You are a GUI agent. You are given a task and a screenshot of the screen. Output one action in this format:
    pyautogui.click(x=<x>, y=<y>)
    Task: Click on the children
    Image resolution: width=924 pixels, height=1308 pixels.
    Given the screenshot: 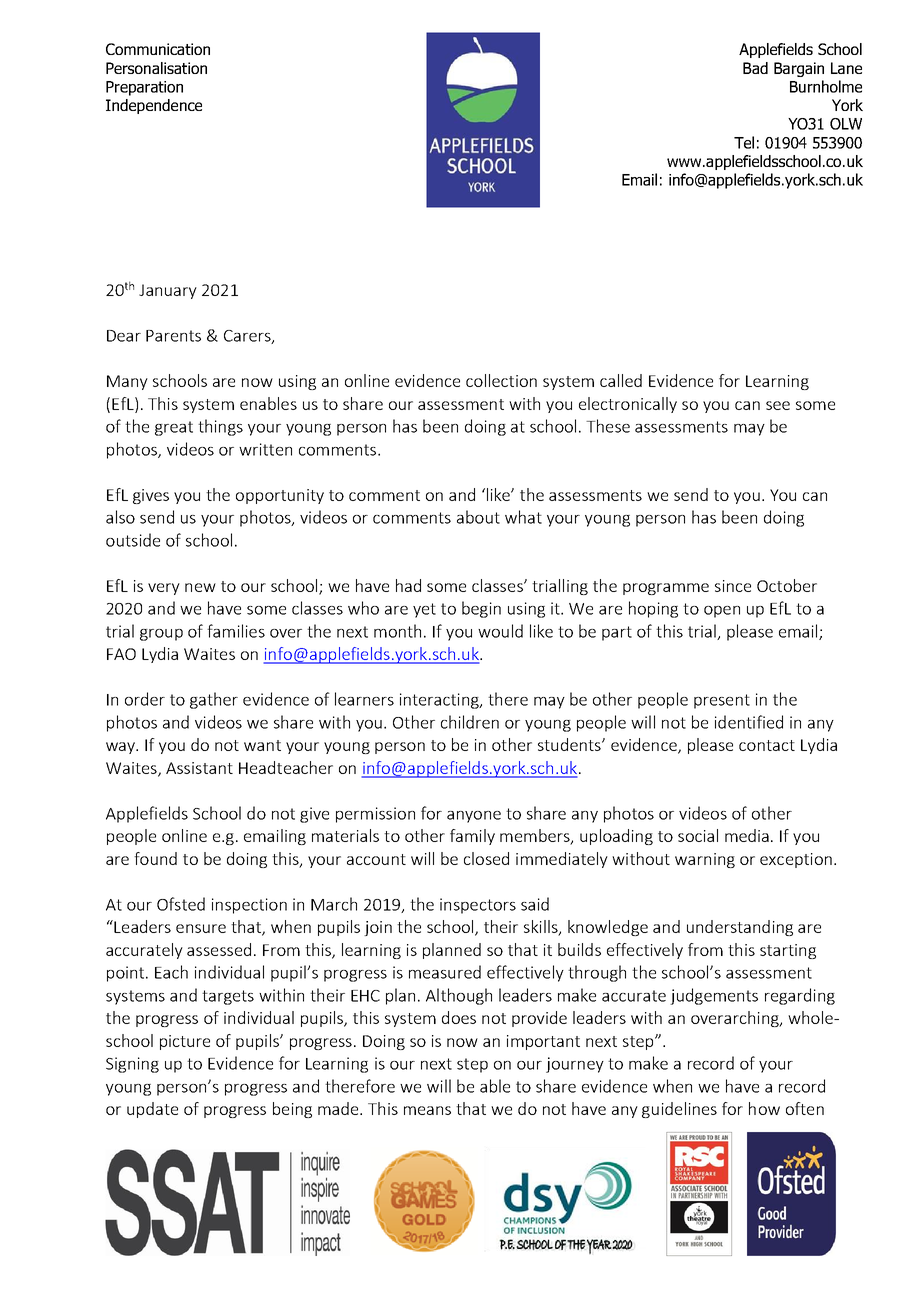 What is the action you would take?
    pyautogui.click(x=470, y=722)
